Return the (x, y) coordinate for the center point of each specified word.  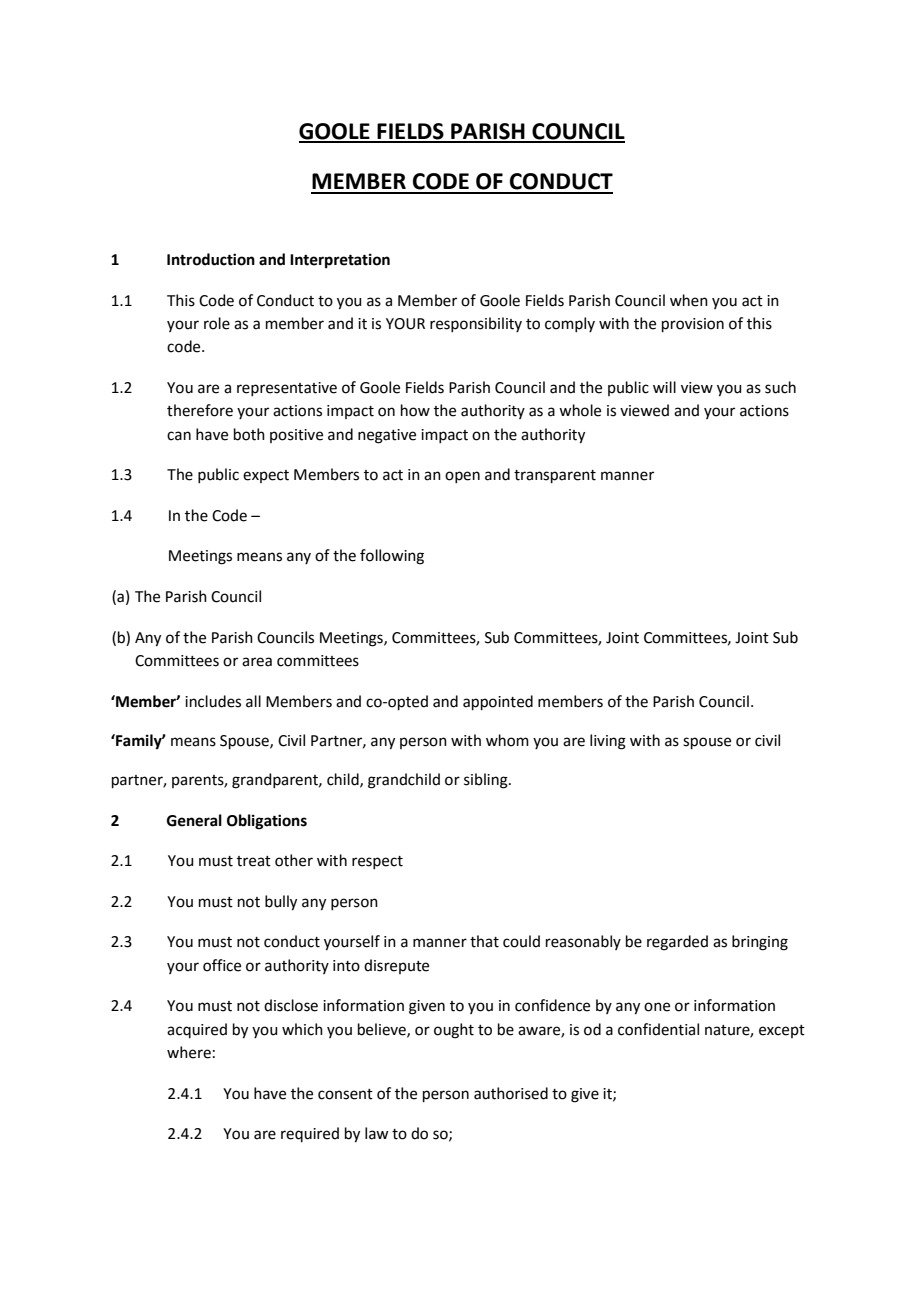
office (222, 965)
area (257, 662)
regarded (677, 943)
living (608, 742)
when (689, 300)
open (462, 477)
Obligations (267, 822)
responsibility (476, 324)
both (249, 434)
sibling (487, 781)
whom (507, 740)
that (484, 941)
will (664, 387)
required (310, 1134)
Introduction (211, 259)
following (392, 557)
